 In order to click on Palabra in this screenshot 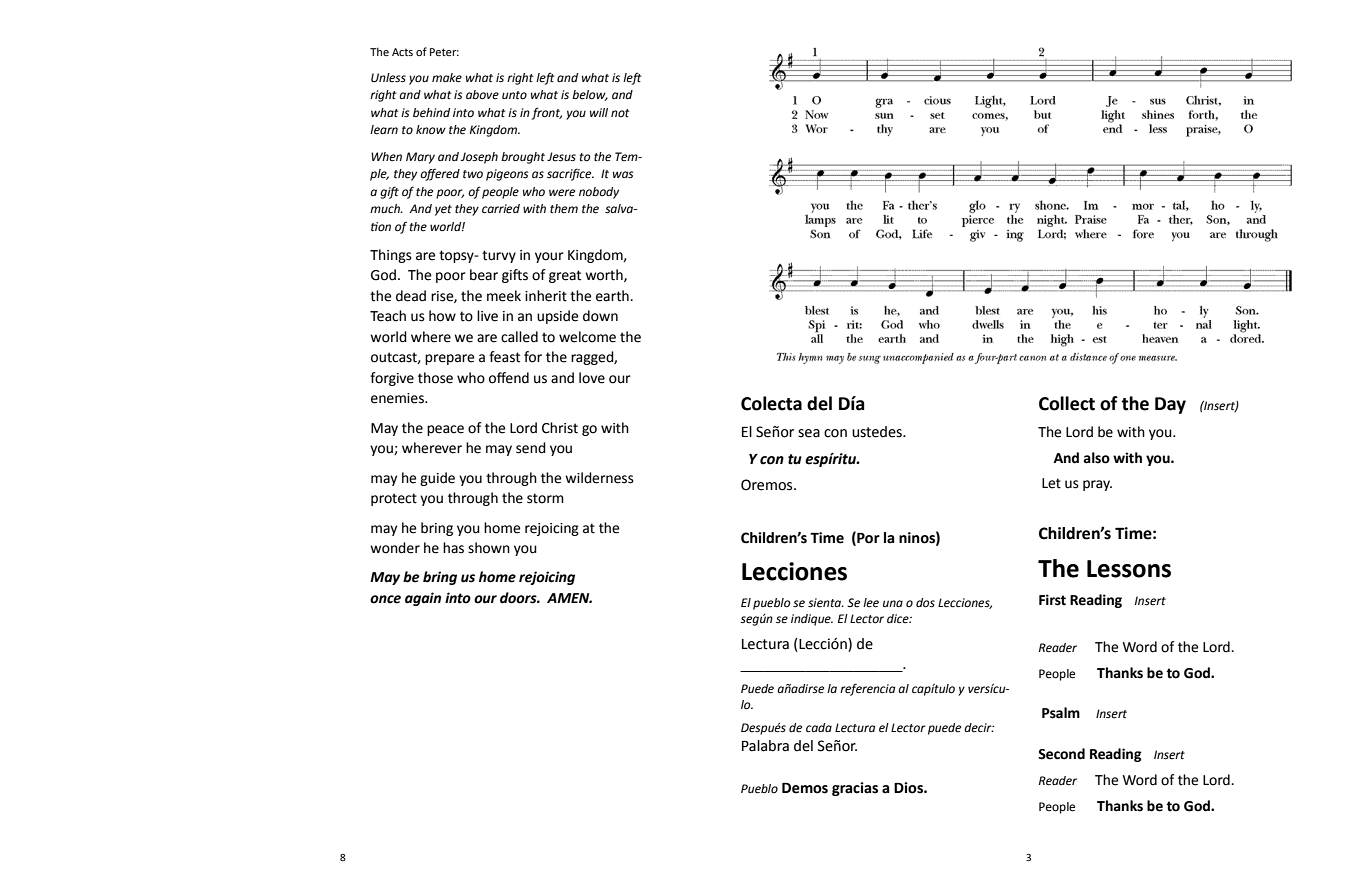, I will do `click(765, 746)`.
